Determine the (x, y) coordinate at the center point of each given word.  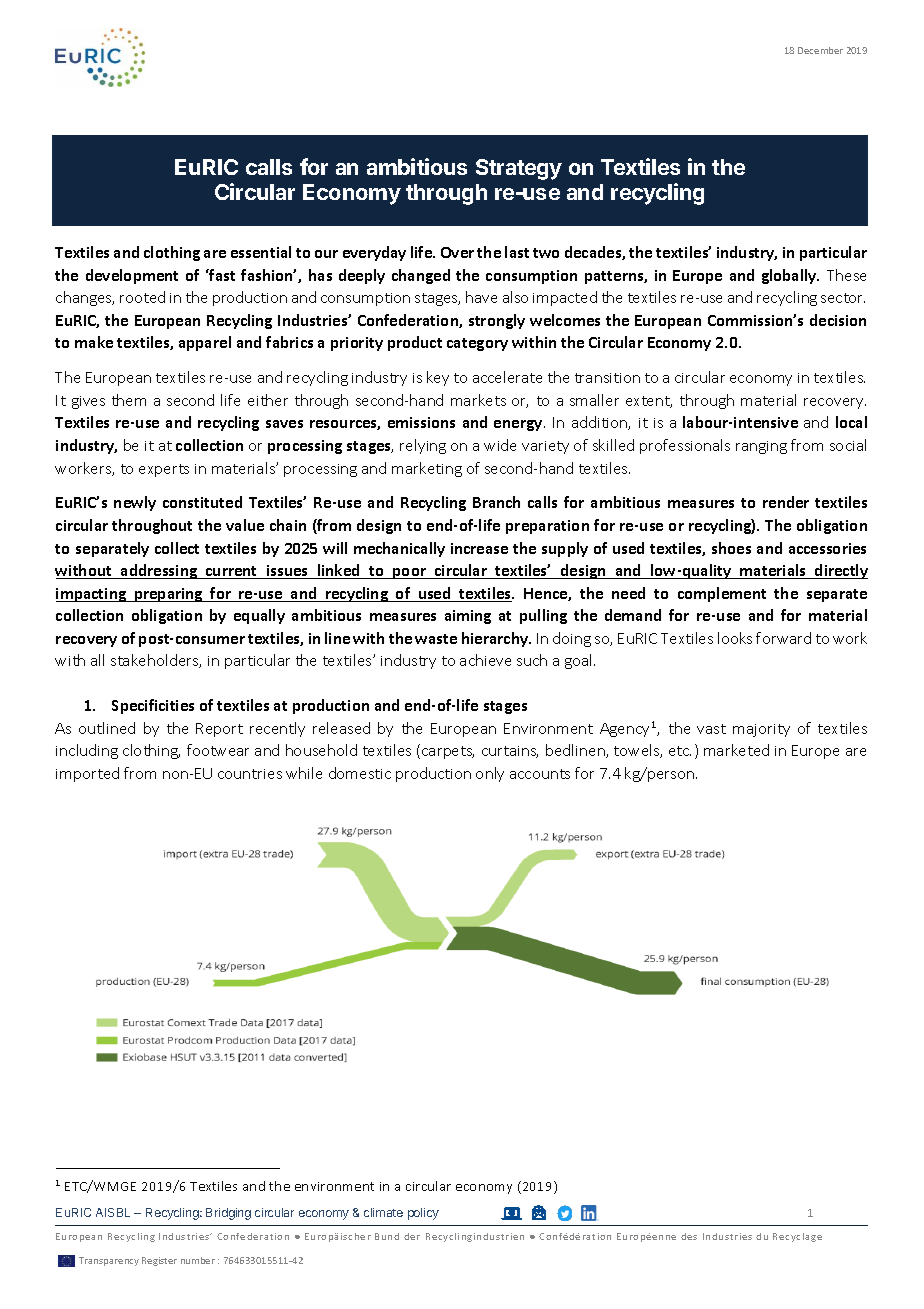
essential (261, 252)
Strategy (519, 169)
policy (423, 1214)
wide (500, 445)
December (820, 50)
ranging (761, 447)
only (490, 774)
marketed (736, 750)
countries (250, 774)
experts (164, 470)
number (198, 1260)
